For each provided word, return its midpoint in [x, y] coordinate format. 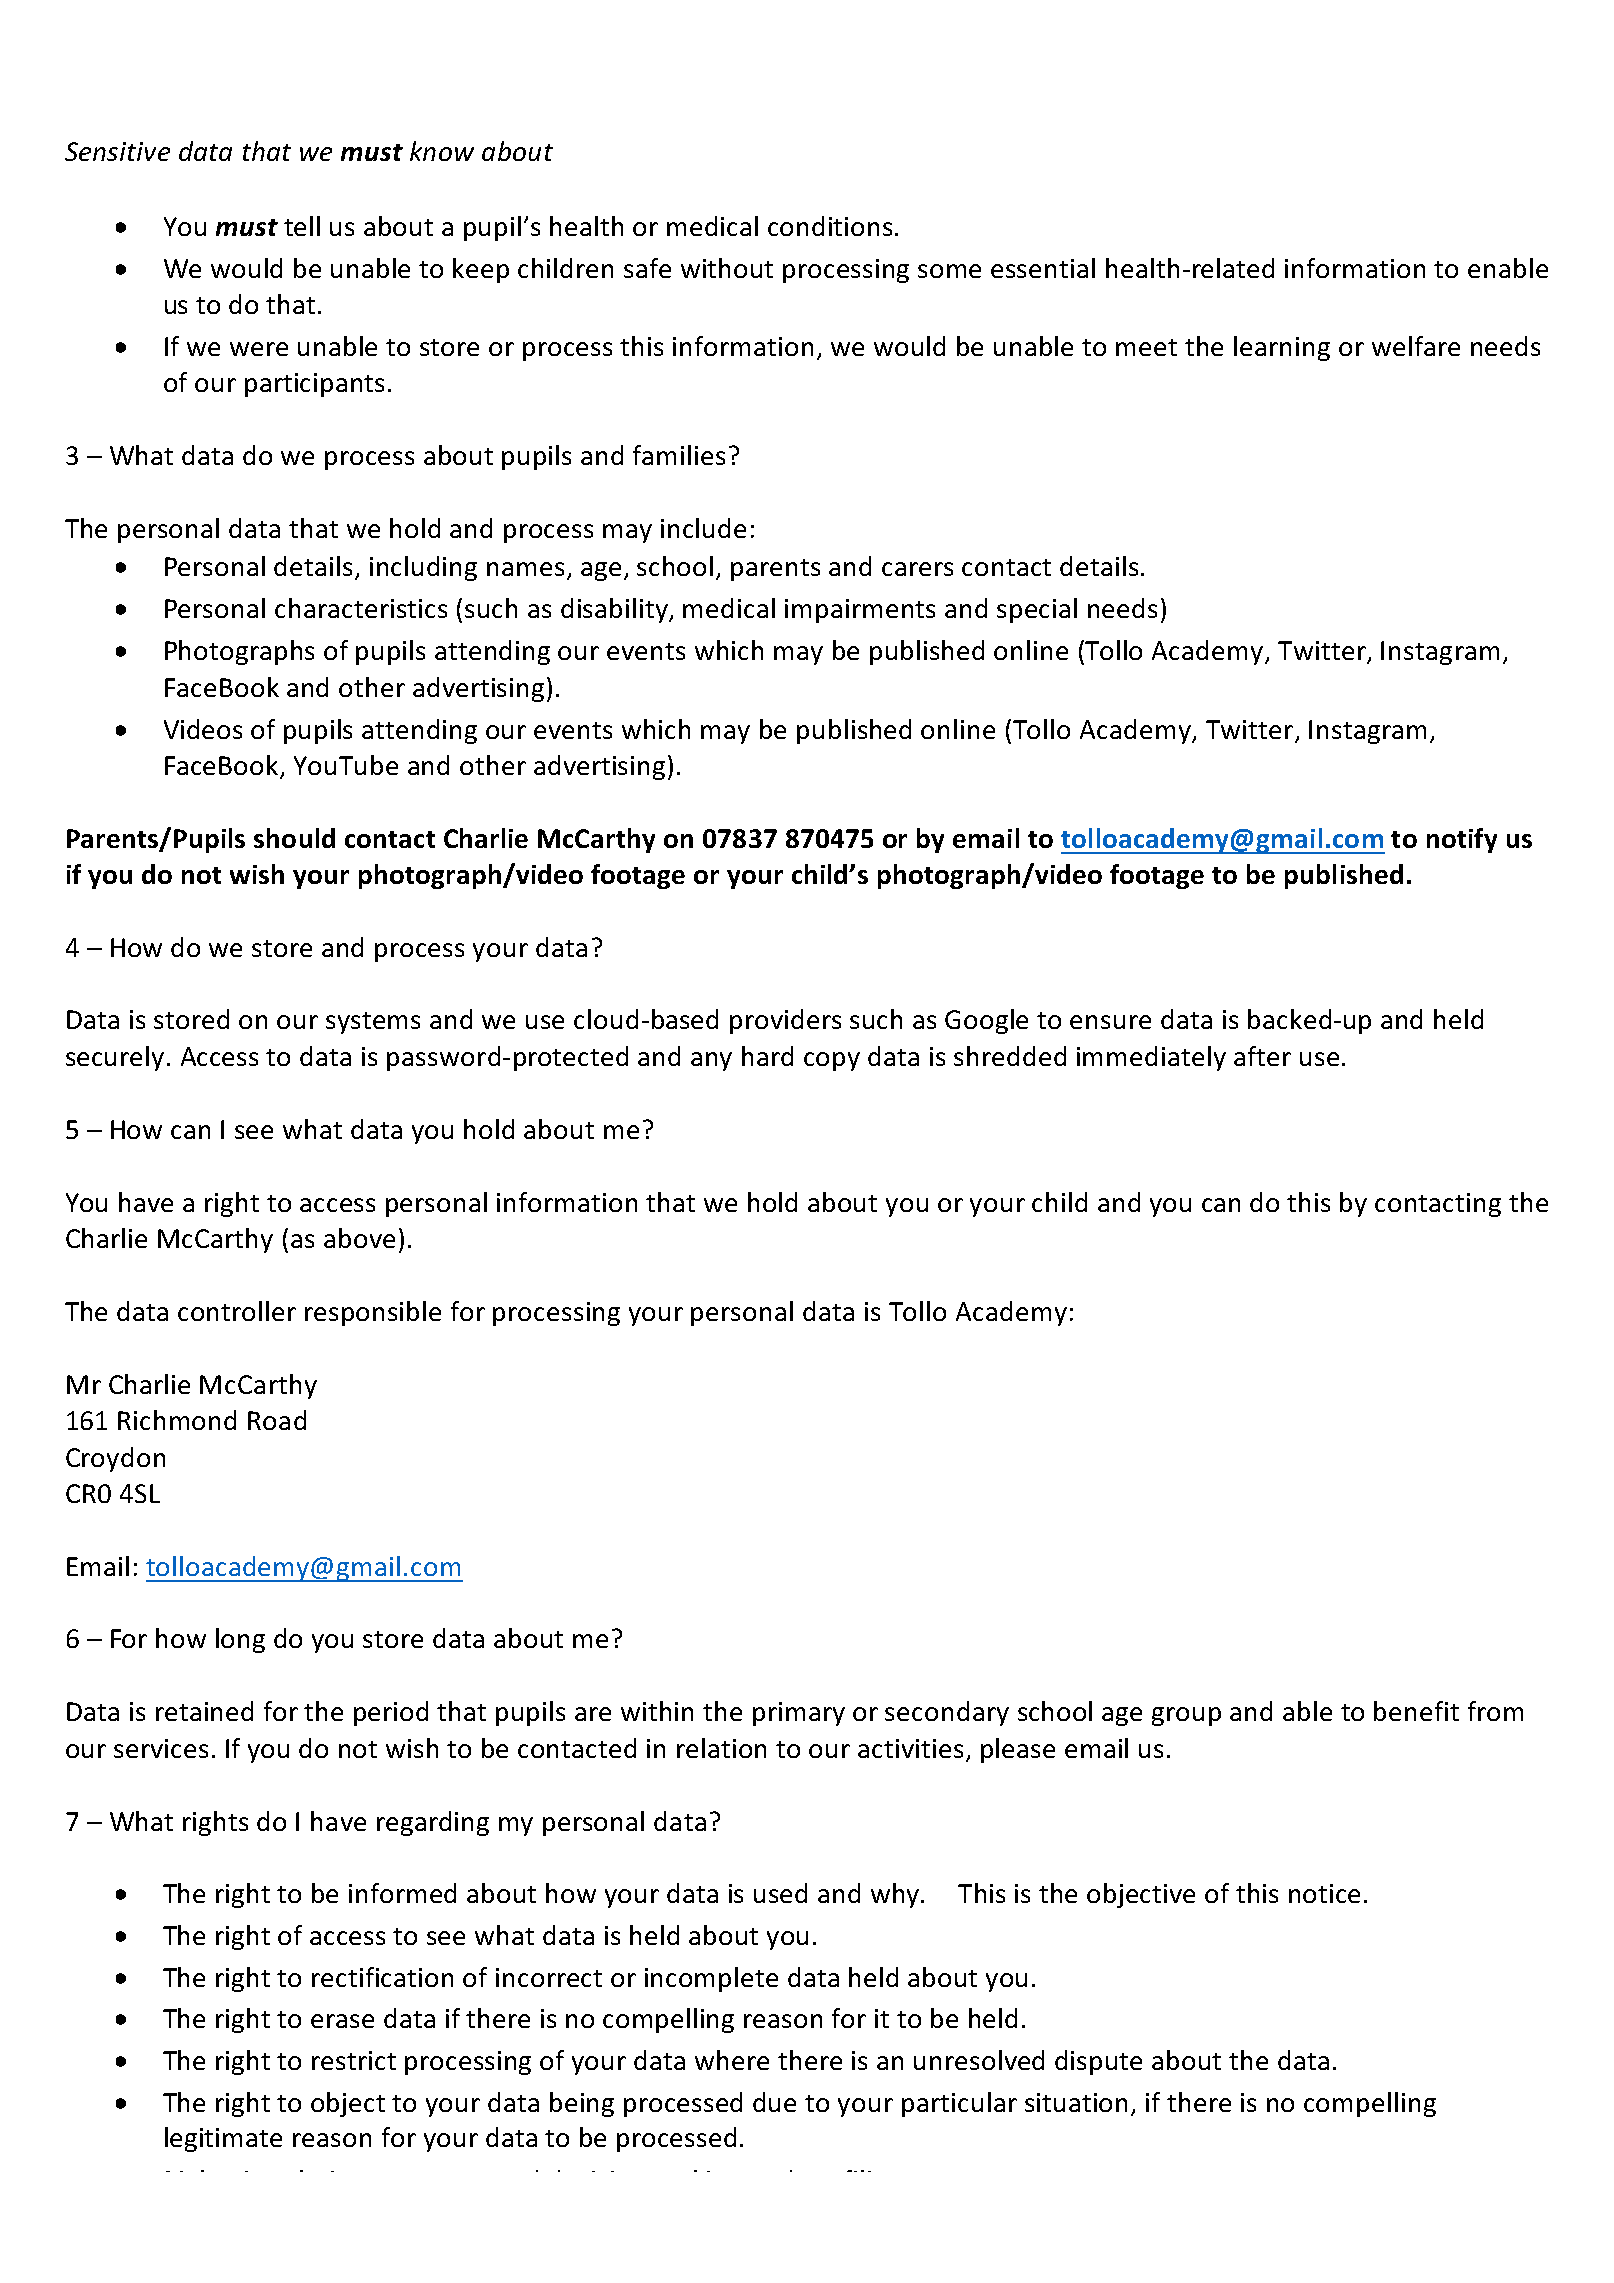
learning [1282, 348]
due [774, 2102]
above [359, 1238]
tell [302, 226]
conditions [830, 226]
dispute [1098, 2062]
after [1262, 1056]
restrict [354, 2060]
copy [832, 1061]
